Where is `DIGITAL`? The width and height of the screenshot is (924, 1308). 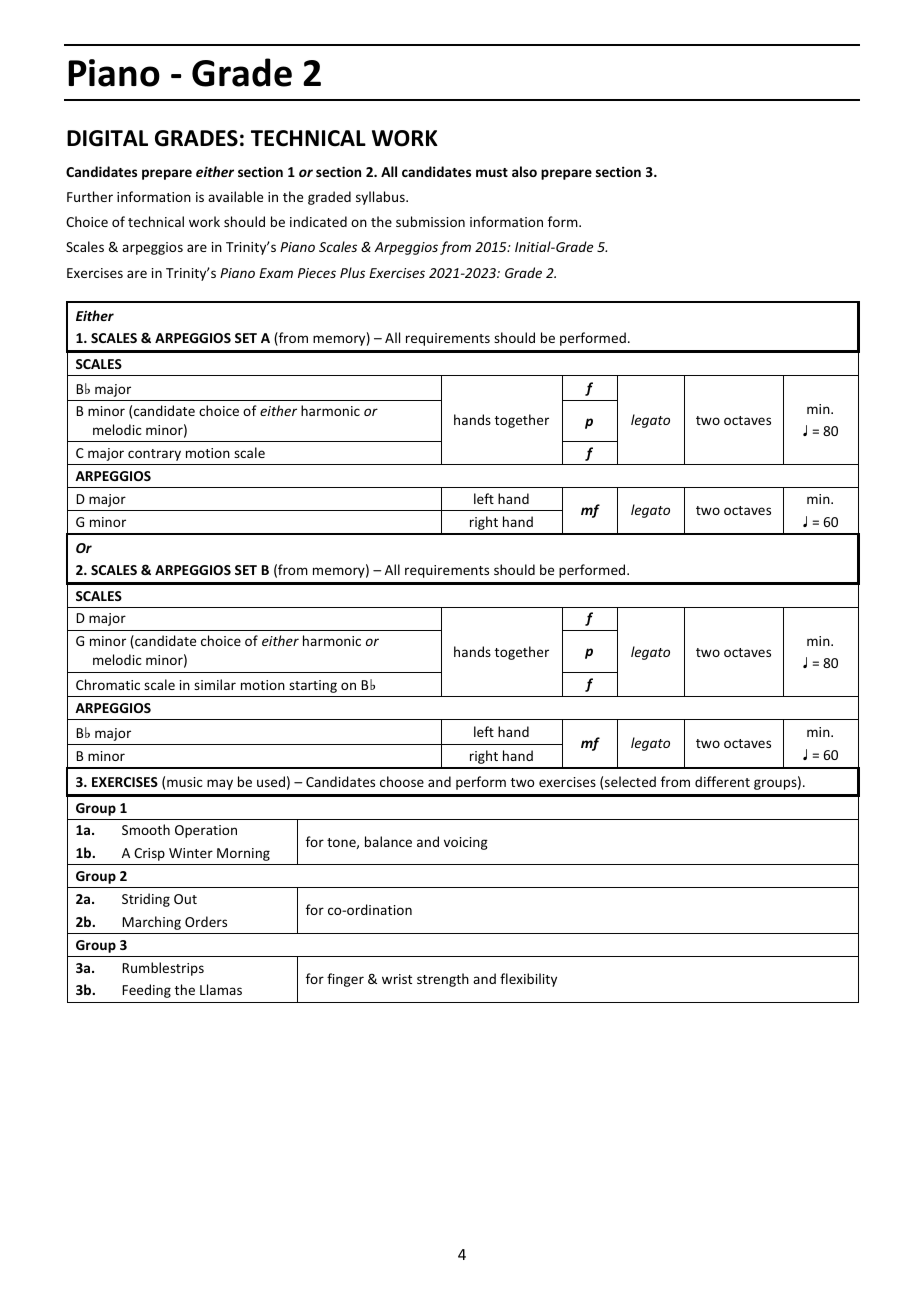 DIGITAL is located at coordinates (107, 138).
